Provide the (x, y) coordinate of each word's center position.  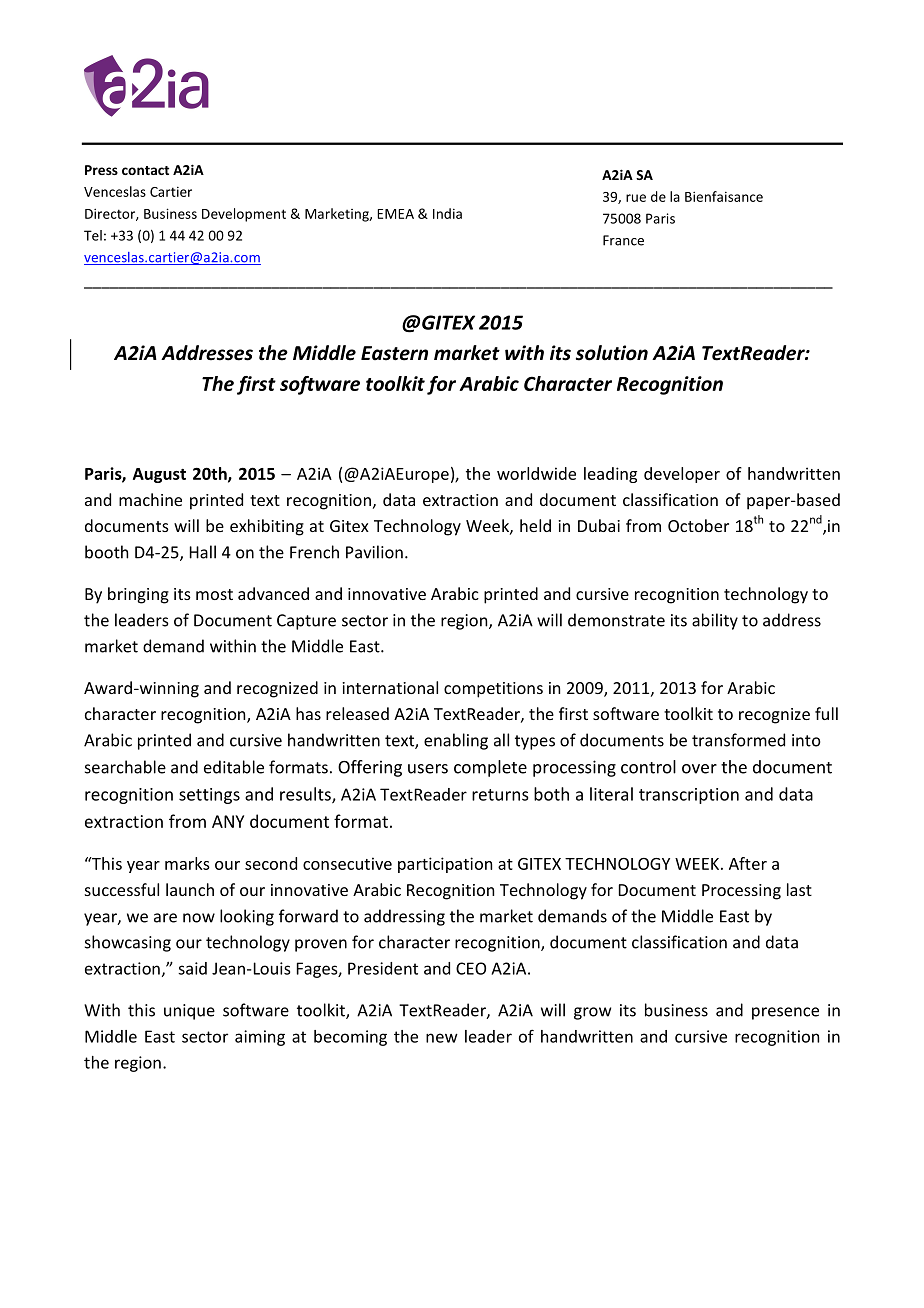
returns (500, 795)
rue (636, 198)
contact (145, 170)
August (159, 475)
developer (682, 475)
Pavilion (374, 552)
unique (189, 1012)
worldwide (536, 473)
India (447, 213)
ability (715, 621)
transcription (689, 796)
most (214, 594)
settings (209, 796)
